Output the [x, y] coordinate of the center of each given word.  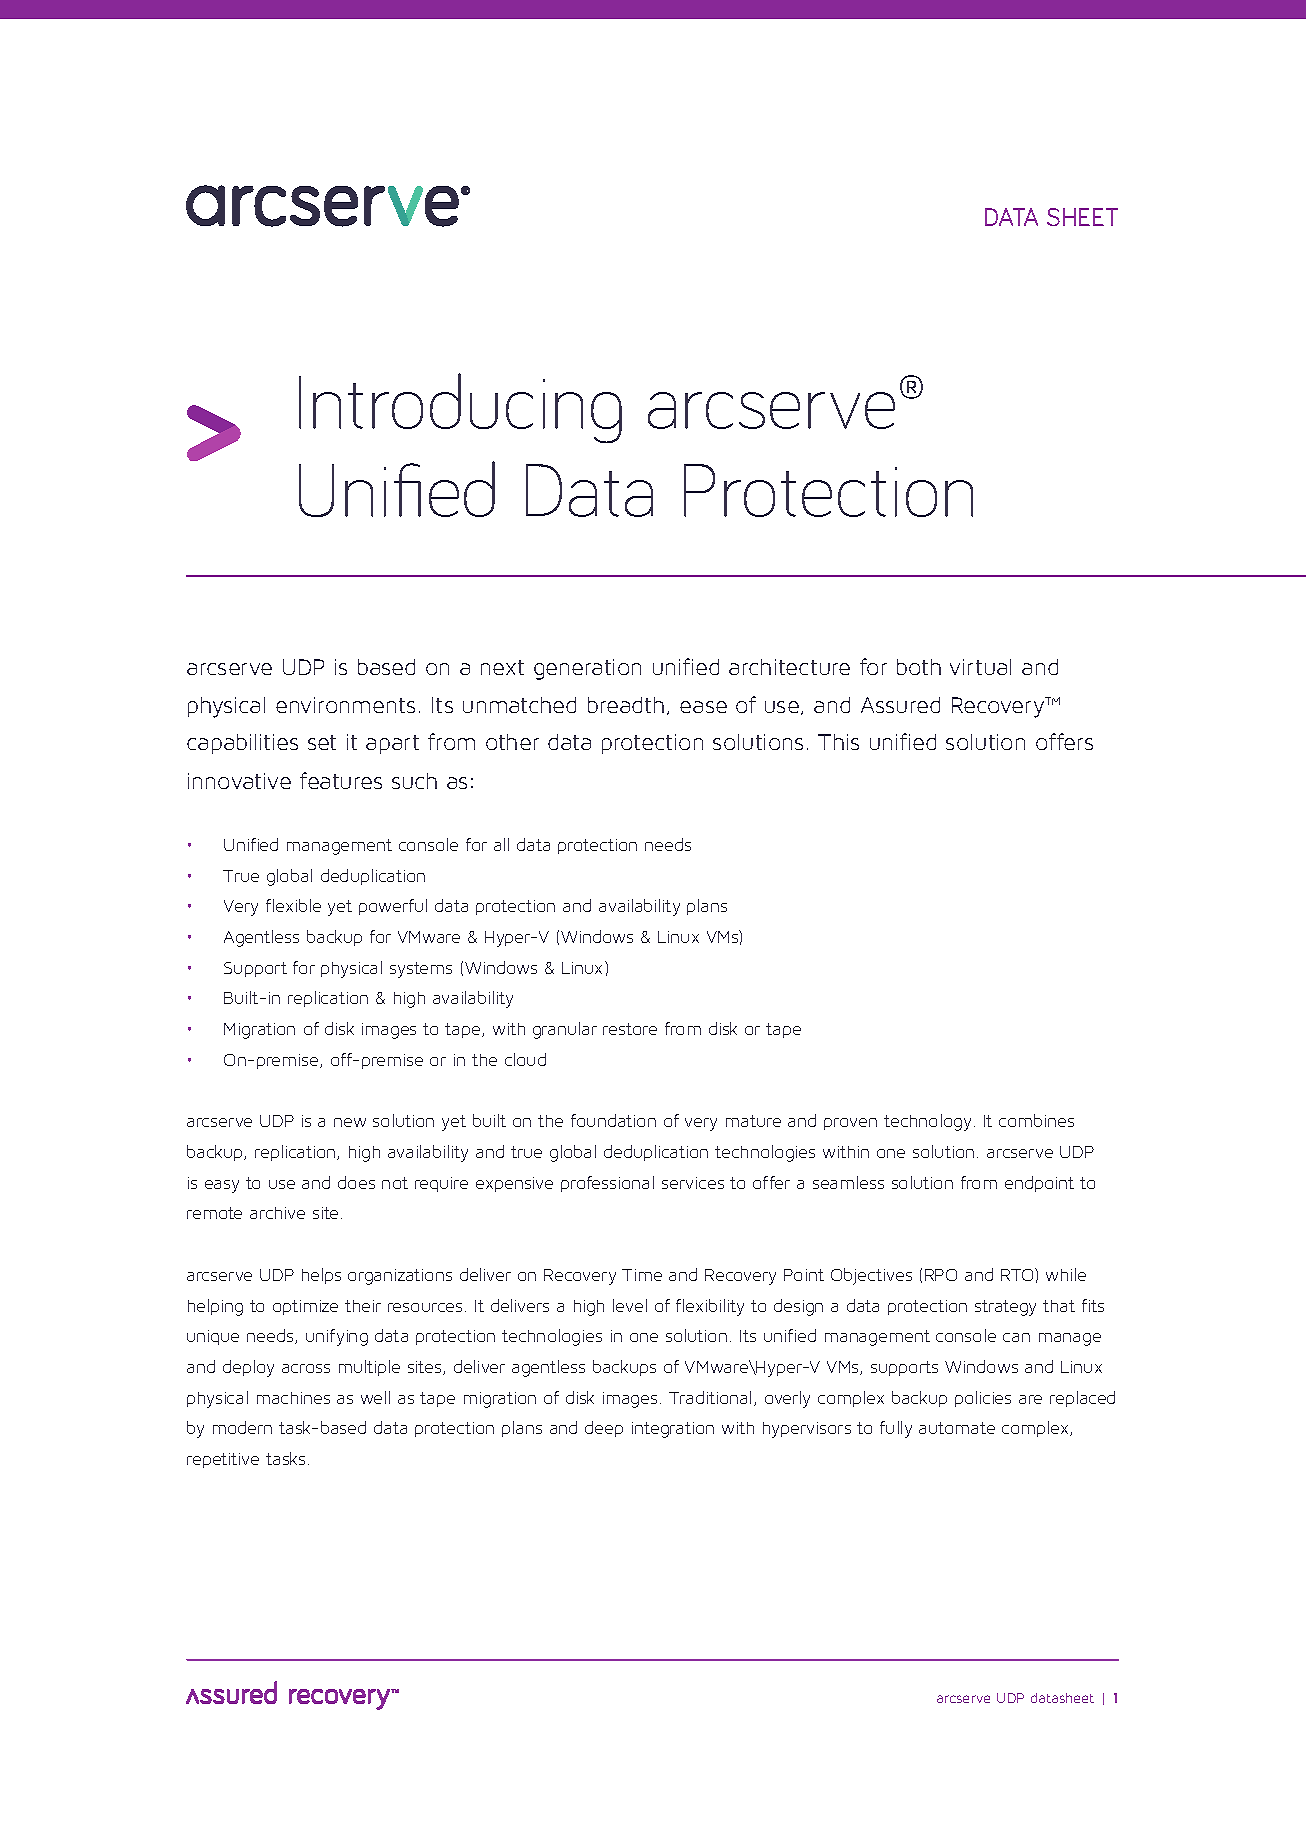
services [693, 1183]
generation [587, 669]
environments [345, 705]
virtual [980, 667]
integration [673, 1430]
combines [1036, 1120]
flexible [293, 905]
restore [630, 1029]
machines [293, 1398]
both [919, 667]
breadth [626, 705]
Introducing [460, 408]
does [356, 1182]
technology [927, 1122]
